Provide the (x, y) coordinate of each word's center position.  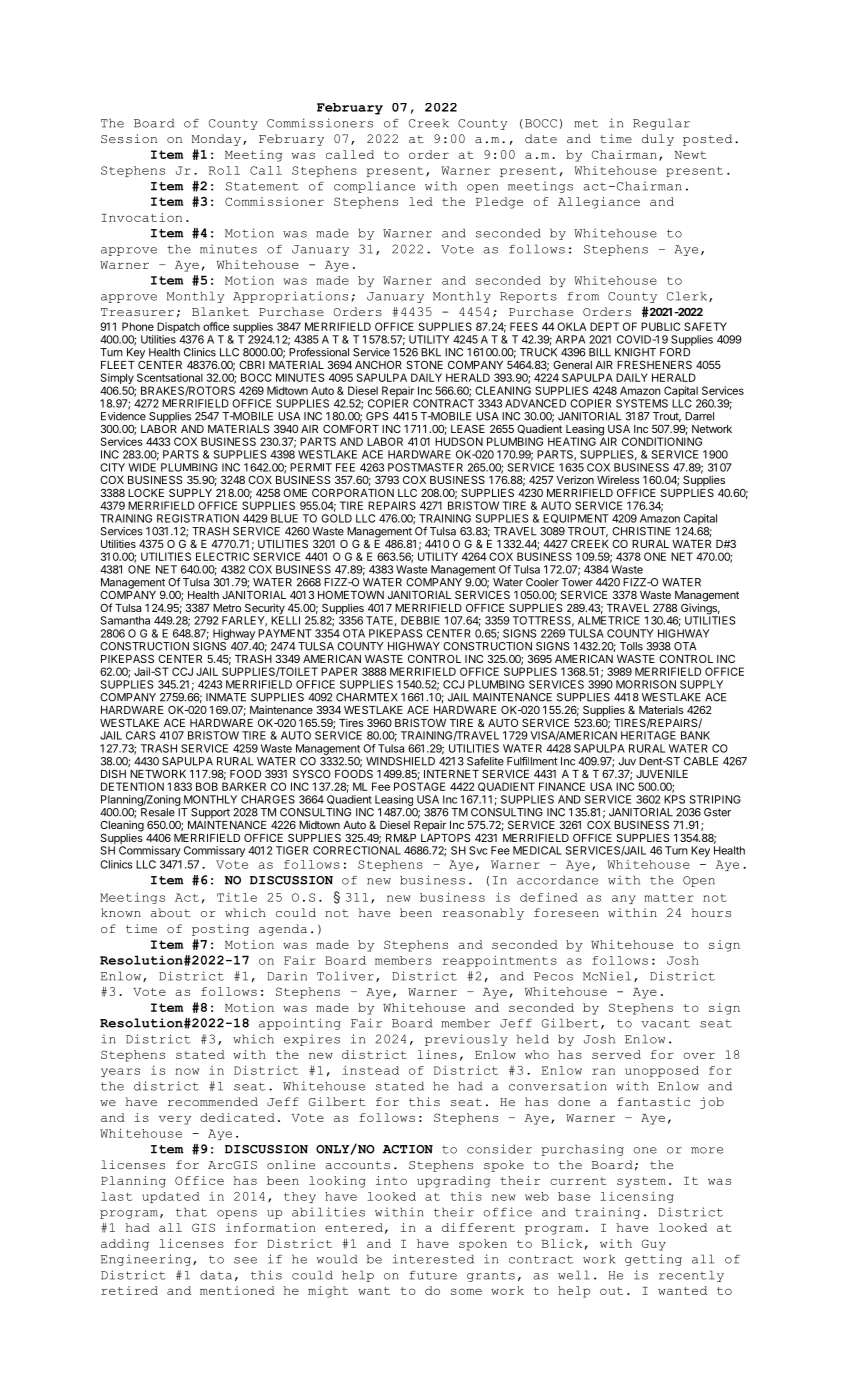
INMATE (226, 697)
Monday (216, 140)
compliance (374, 187)
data (216, 1275)
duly (658, 140)
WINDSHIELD (400, 761)
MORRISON (646, 684)
